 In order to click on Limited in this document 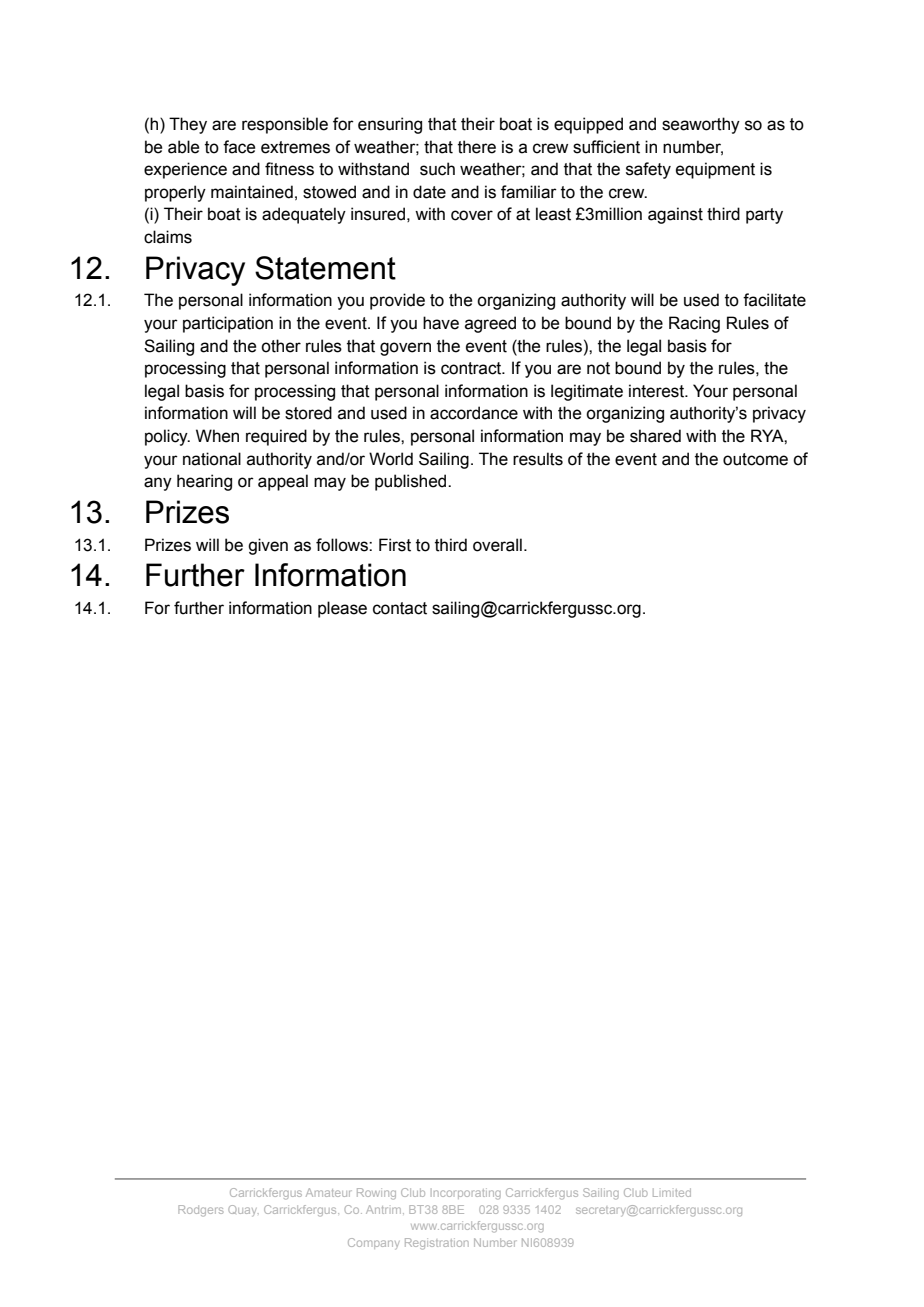, I will do `click(672, 1192)`.
